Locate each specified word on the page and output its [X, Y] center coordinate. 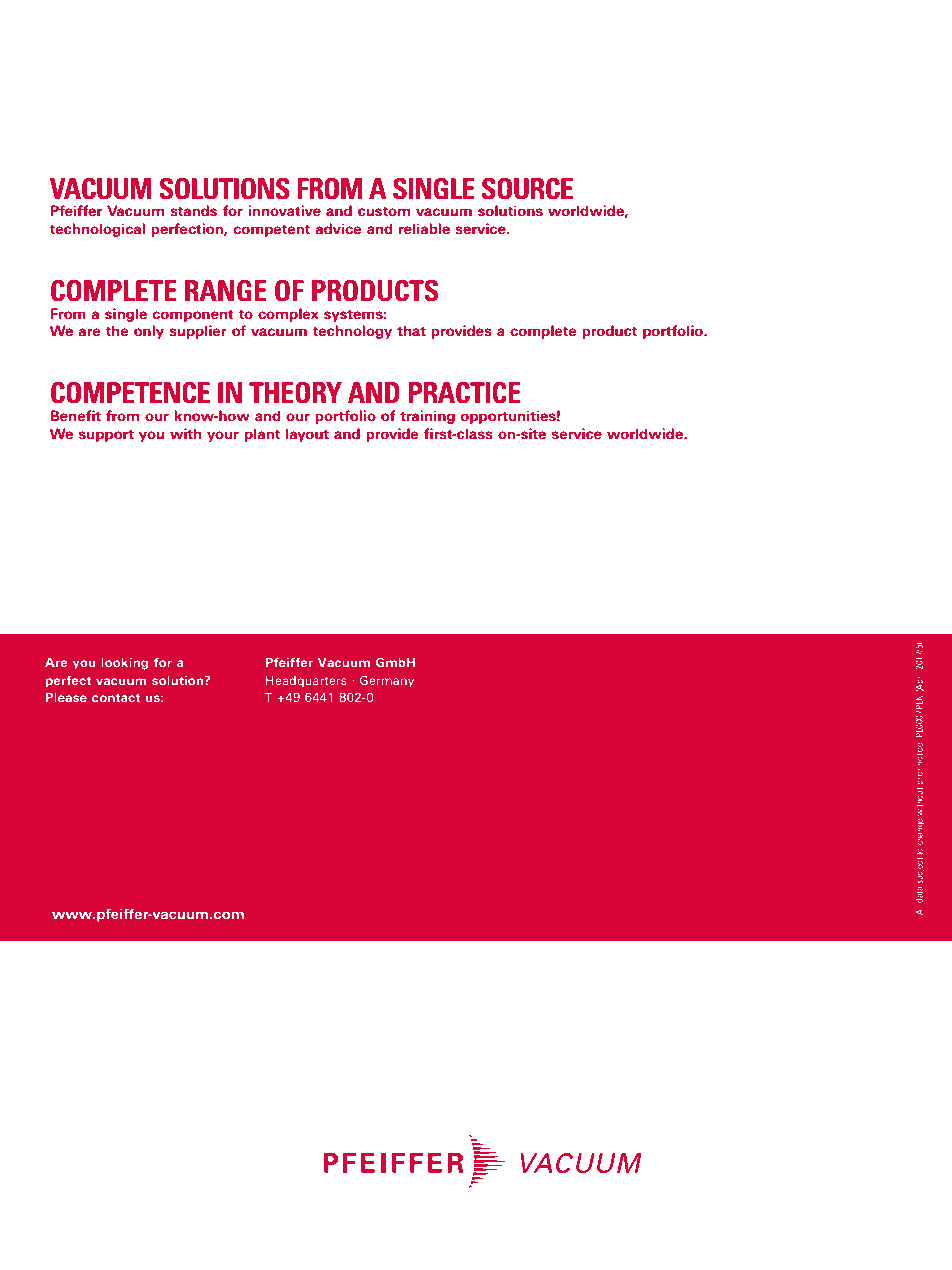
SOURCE [527, 189]
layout [307, 435]
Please [66, 697]
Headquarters [306, 681]
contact [116, 698]
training [427, 417]
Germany [387, 681]
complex [288, 315]
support [106, 436]
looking [124, 664]
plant [262, 435]
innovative [284, 210]
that [411, 330]
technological [97, 230]
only [149, 332]
